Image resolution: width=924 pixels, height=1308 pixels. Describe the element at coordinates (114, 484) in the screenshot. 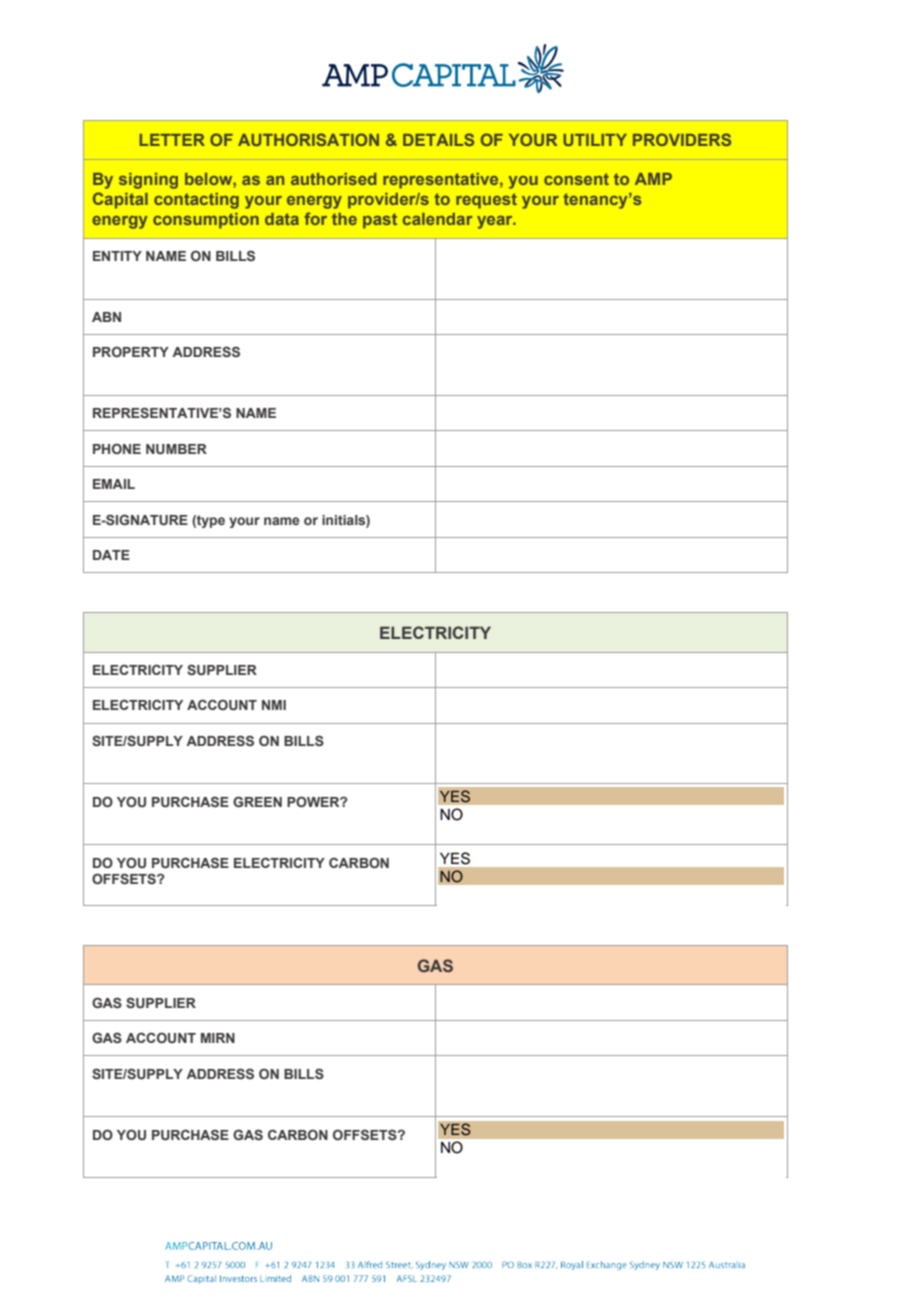

I see `EMAIL` at that location.
